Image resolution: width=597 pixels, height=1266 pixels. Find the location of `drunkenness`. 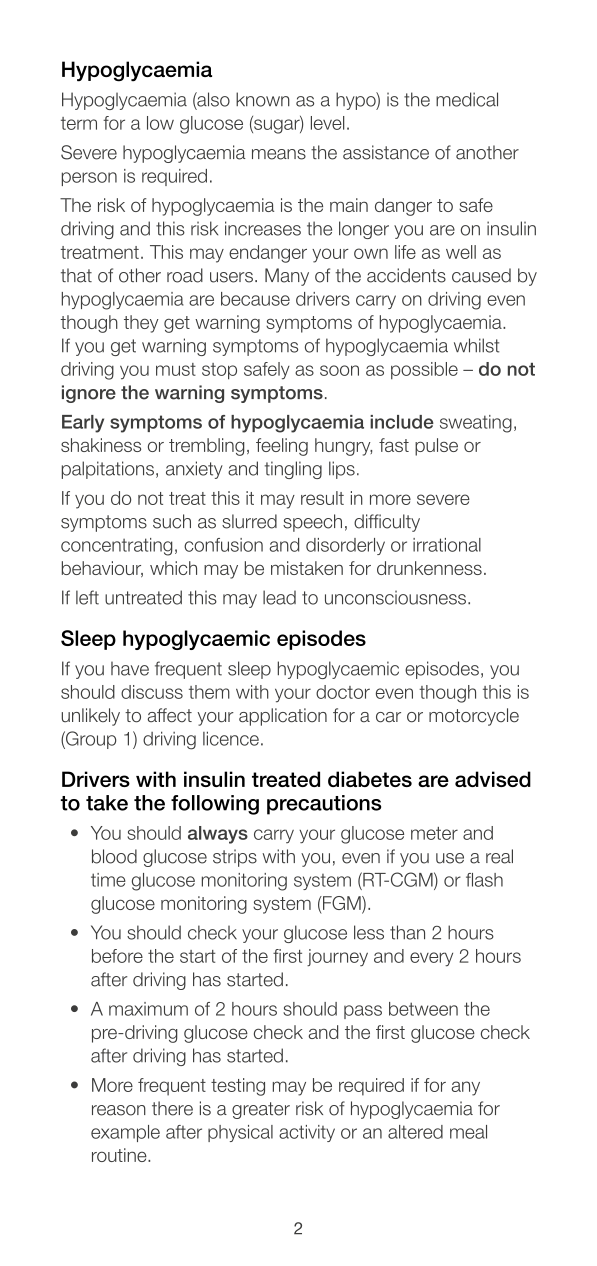

drunkenness is located at coordinates (429, 568).
